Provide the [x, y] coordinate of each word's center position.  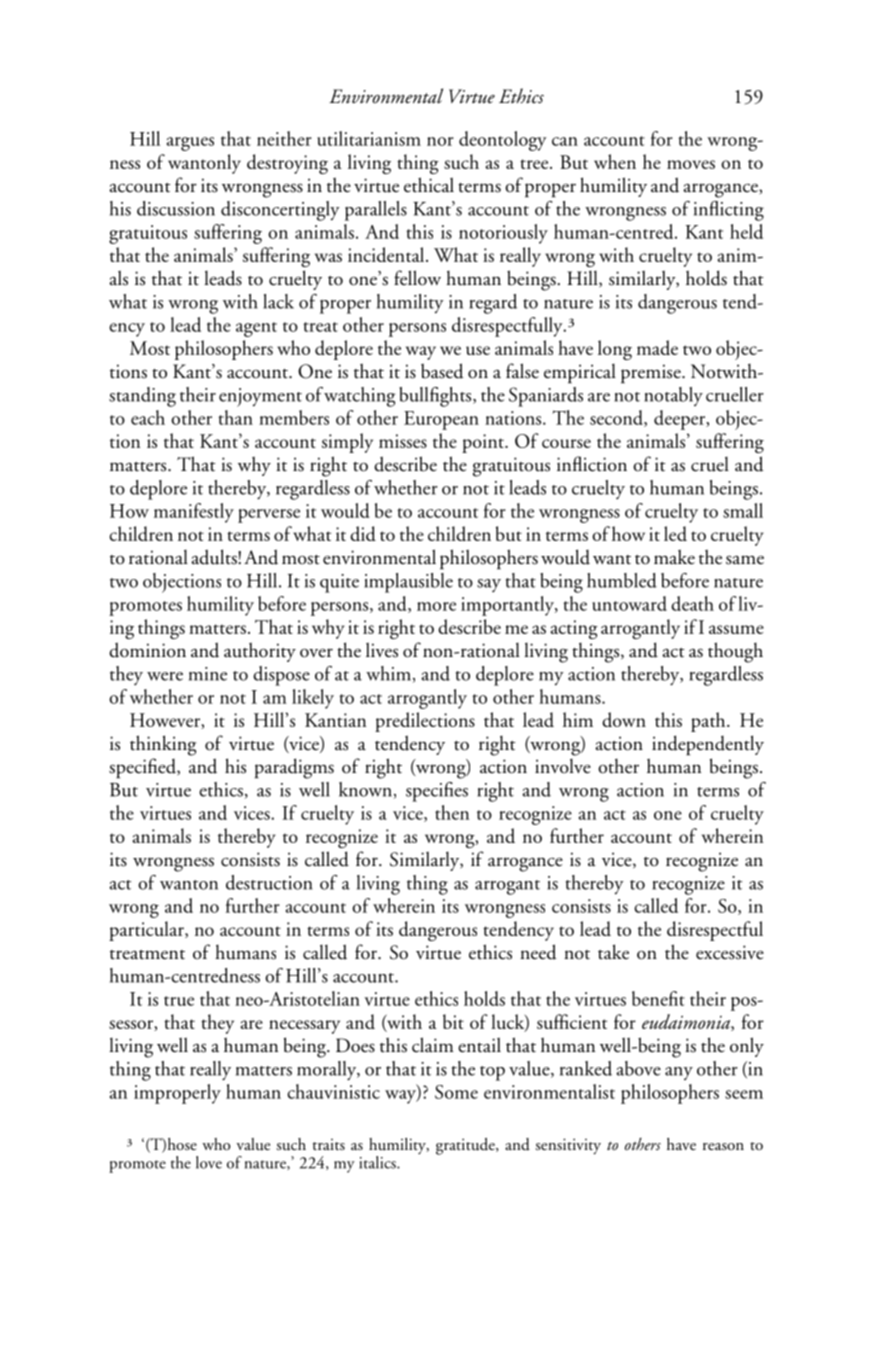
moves [691, 164]
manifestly [194, 513]
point [484, 443]
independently [708, 745]
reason [723, 1146]
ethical [429, 185]
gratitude [466, 1146]
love [209, 1162]
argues [190, 144]
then [452, 812]
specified [143, 768]
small [743, 510]
